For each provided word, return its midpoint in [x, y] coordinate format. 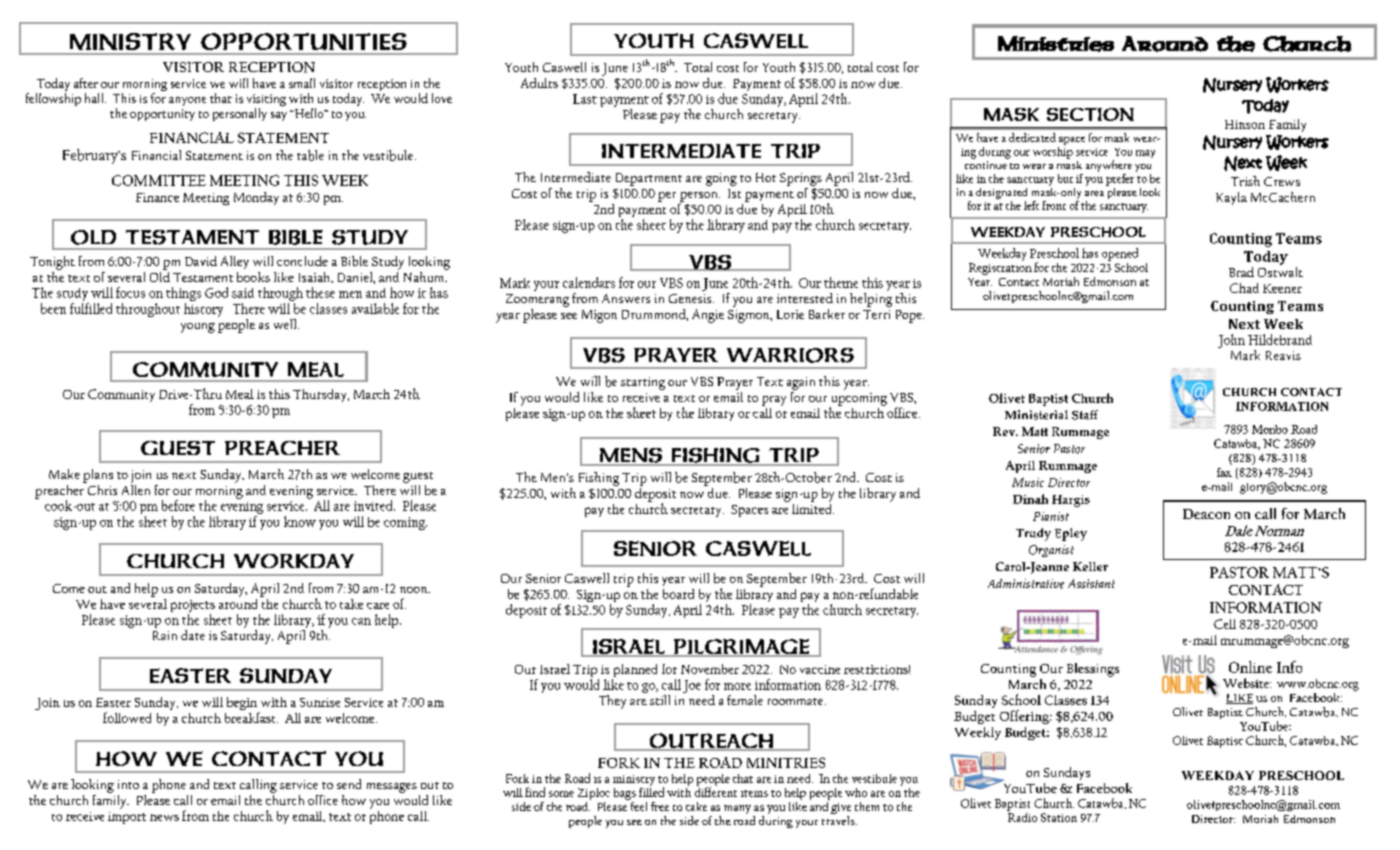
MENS [630, 456]
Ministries [1056, 44]
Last [585, 99]
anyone [187, 101]
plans [98, 476]
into [128, 784]
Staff [1085, 415]
